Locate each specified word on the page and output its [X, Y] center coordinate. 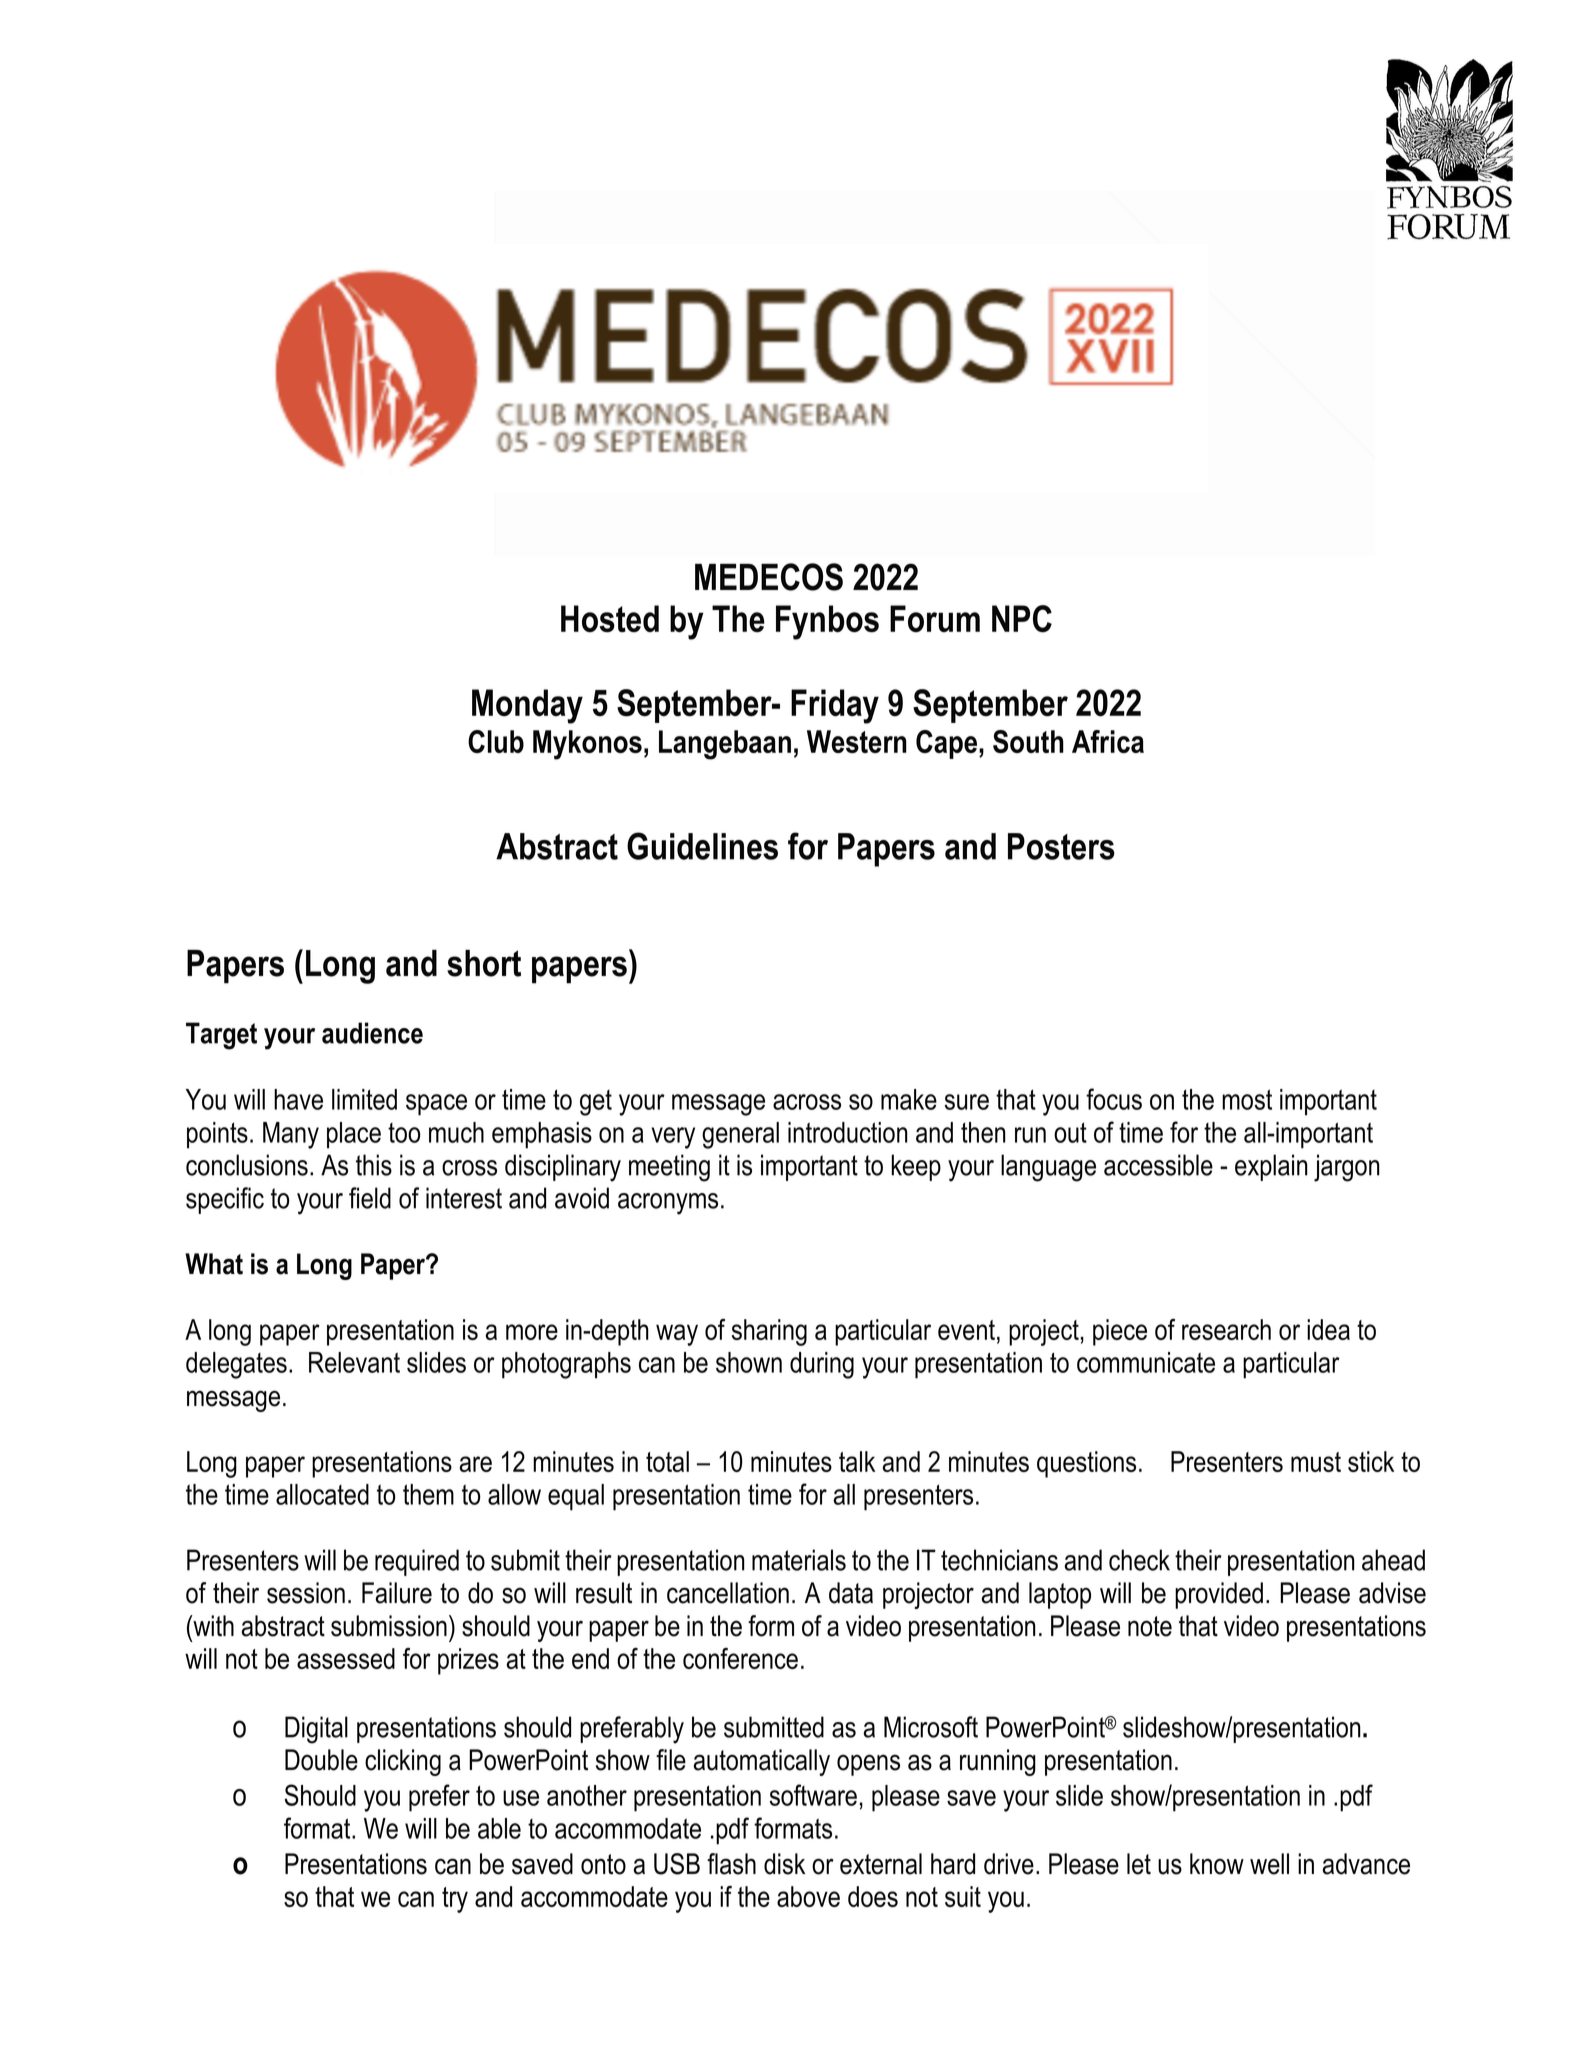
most [1247, 1099]
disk [784, 1864]
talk [857, 1461]
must [1316, 1462]
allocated [322, 1494]
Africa [1108, 741]
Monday [527, 706]
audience [372, 1033]
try [455, 1900]
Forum [935, 618]
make [909, 1099]
